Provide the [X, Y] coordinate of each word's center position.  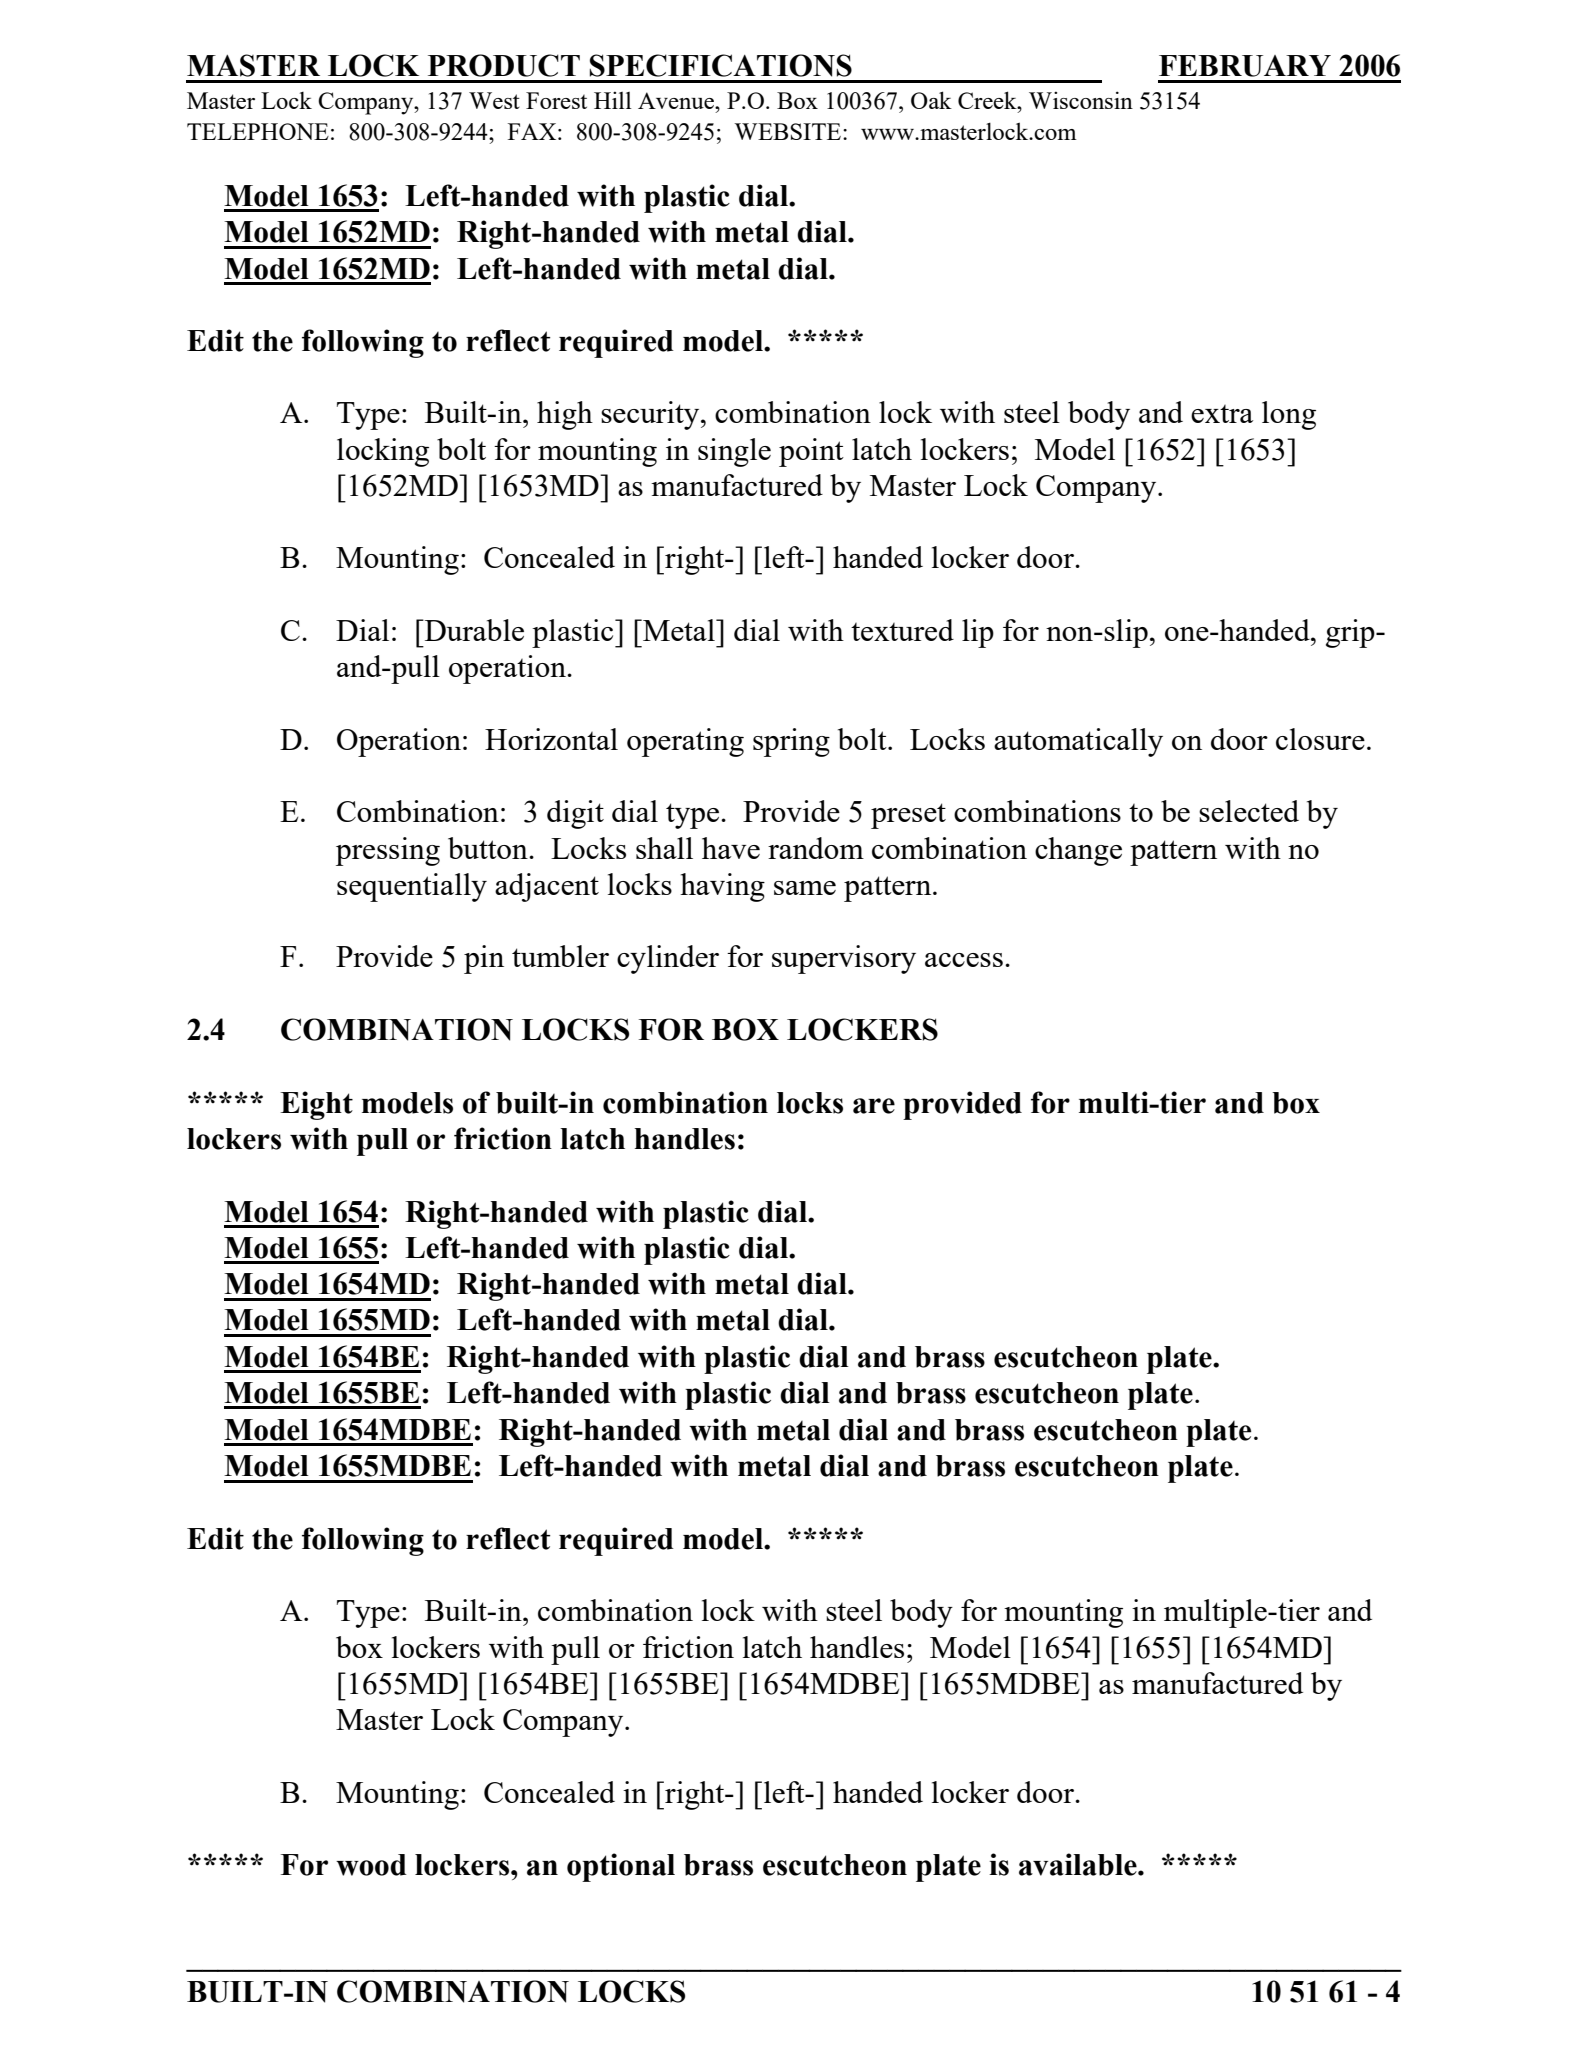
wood [371, 1865]
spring [791, 742]
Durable [473, 630]
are [874, 1106]
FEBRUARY [1245, 66]
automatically [1078, 742]
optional [621, 1867]
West [494, 100]
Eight [316, 1105]
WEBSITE [789, 131]
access [964, 960]
